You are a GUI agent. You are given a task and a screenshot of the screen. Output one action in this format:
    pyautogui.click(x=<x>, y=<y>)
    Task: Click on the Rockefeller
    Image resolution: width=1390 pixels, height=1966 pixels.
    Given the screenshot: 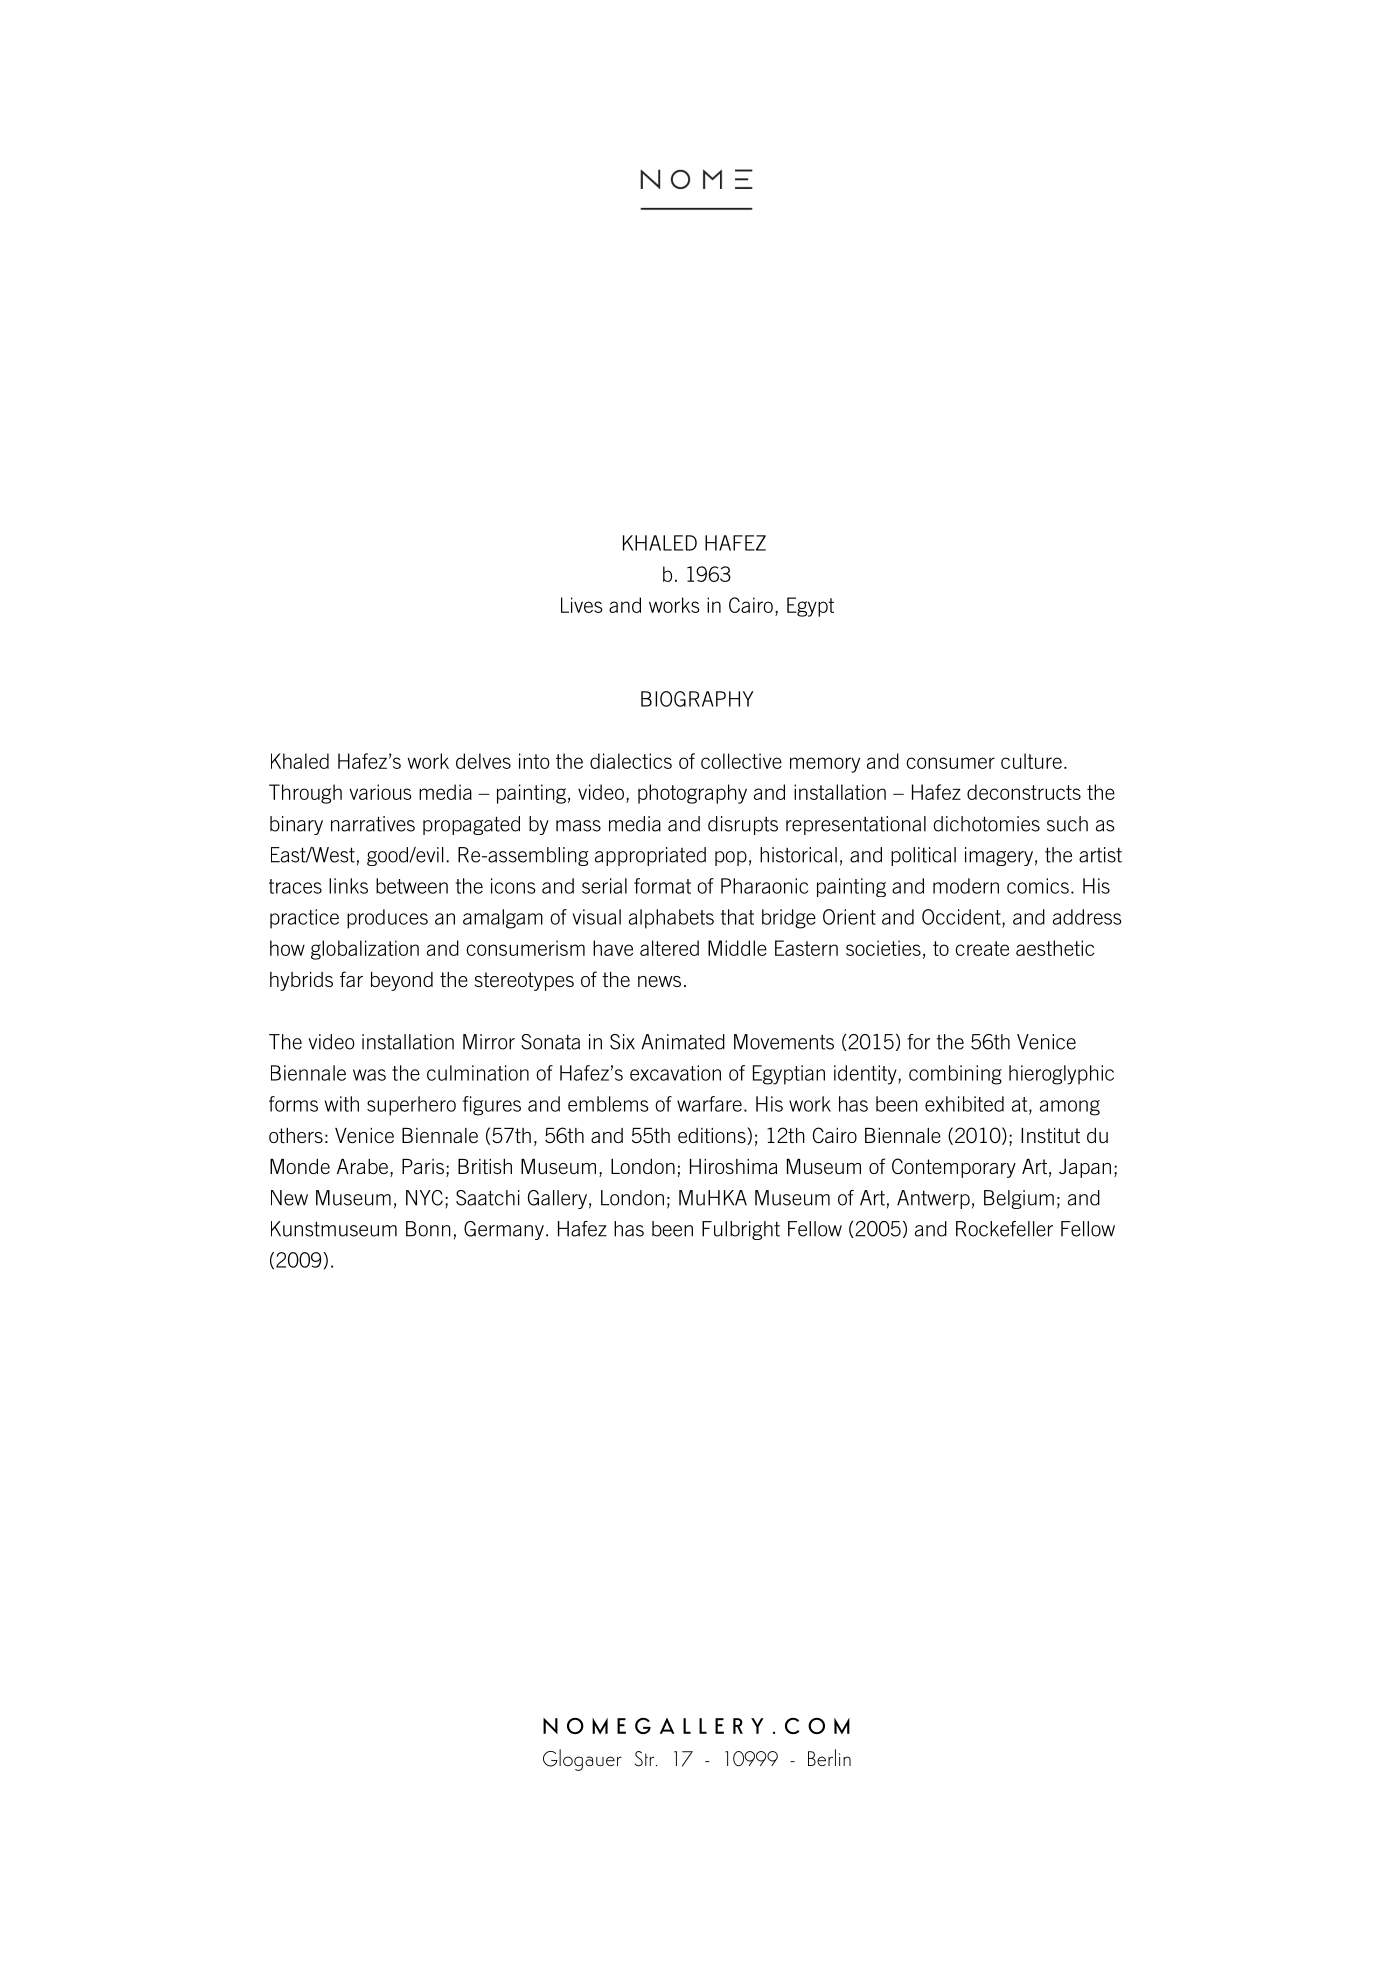 What is the action you would take?
    pyautogui.click(x=1004, y=1229)
